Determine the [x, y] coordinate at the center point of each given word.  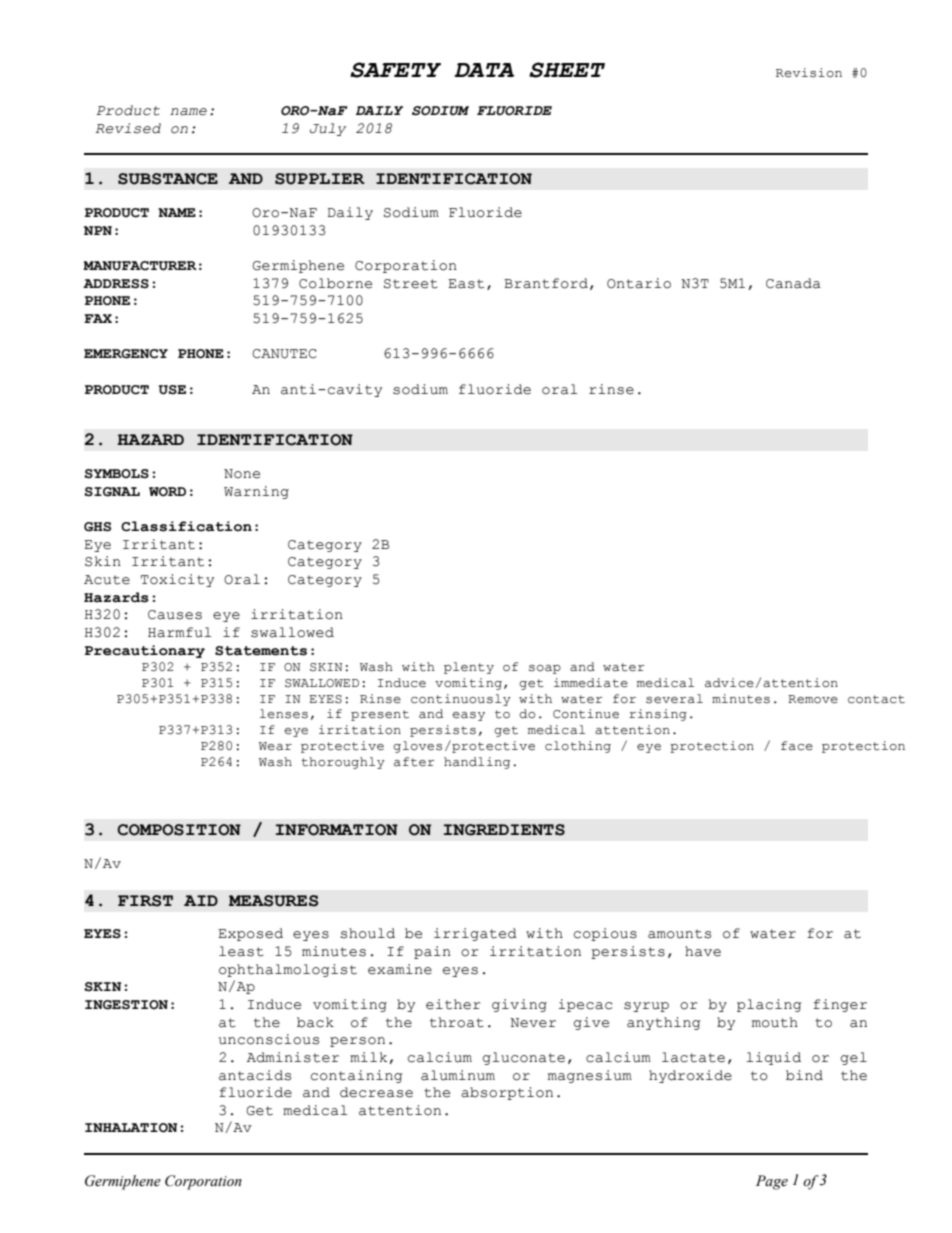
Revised [128, 128]
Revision [809, 73]
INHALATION [131, 1128]
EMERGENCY [126, 354]
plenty [469, 668]
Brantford [546, 283]
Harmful [179, 632]
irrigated [475, 934]
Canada [793, 283]
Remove [813, 699]
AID [201, 900]
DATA [484, 70]
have [703, 951]
